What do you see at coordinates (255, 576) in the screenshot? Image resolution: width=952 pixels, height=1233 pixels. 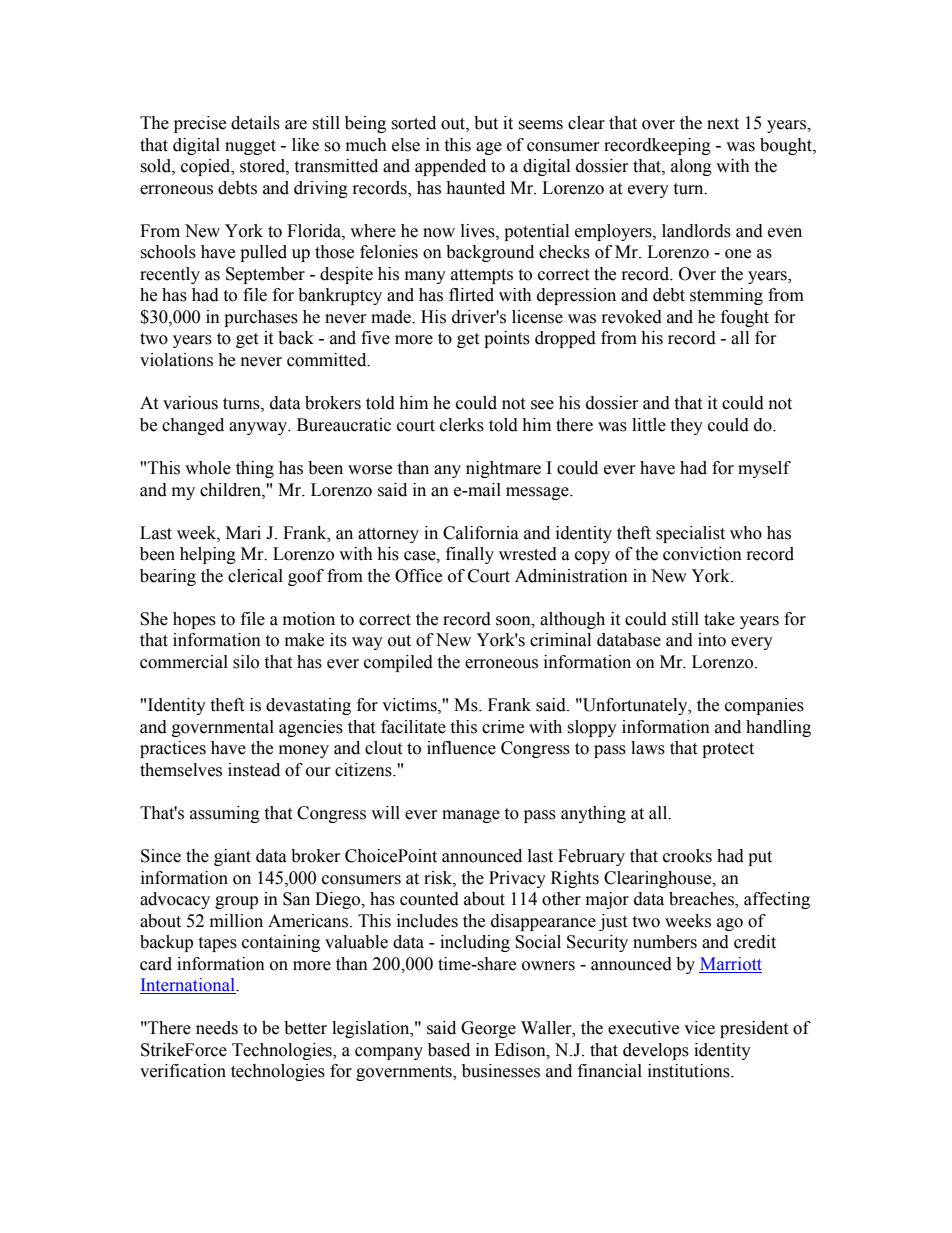 I see `clerical` at bounding box center [255, 576].
